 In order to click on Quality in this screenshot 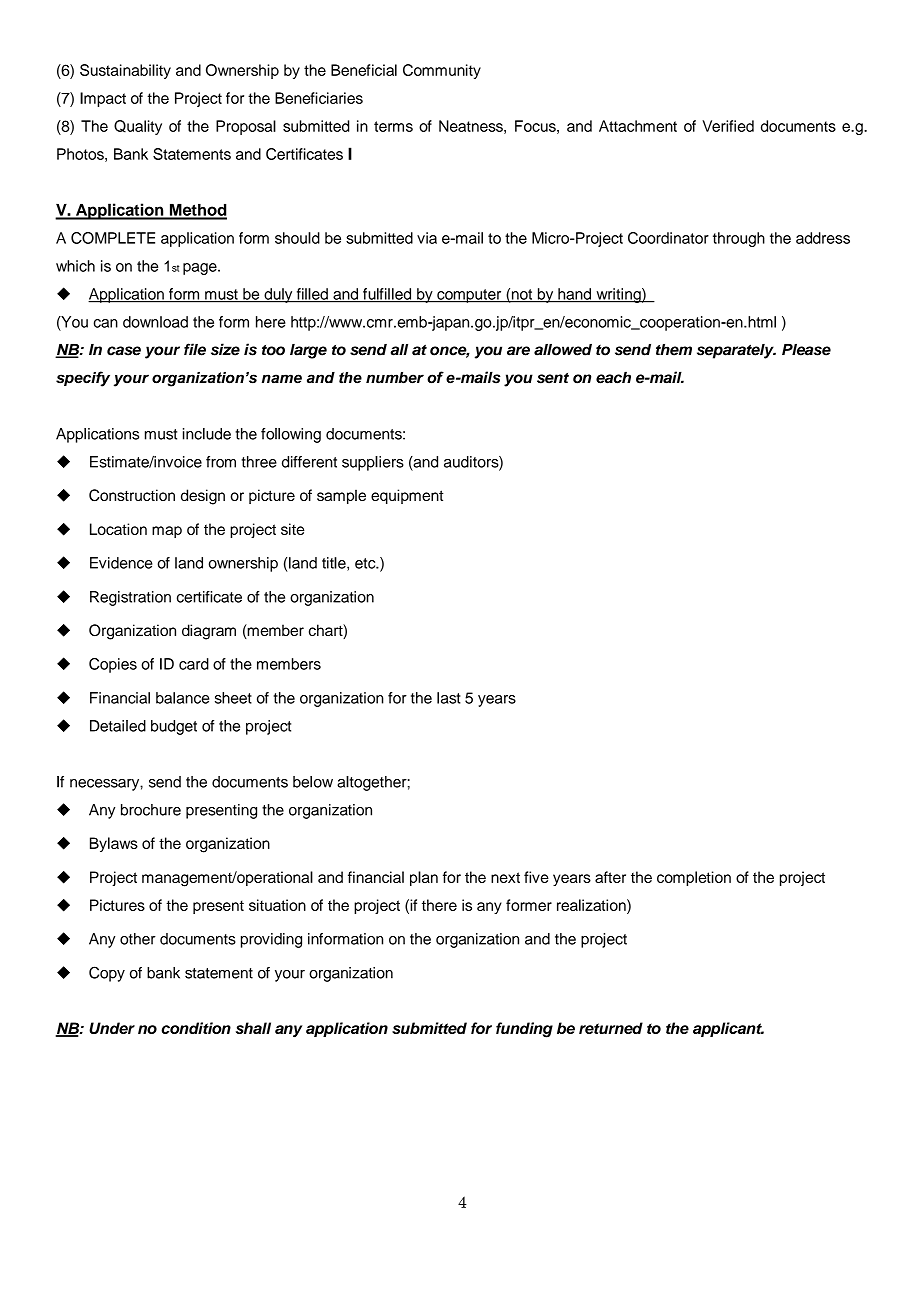, I will do `click(138, 127)`.
